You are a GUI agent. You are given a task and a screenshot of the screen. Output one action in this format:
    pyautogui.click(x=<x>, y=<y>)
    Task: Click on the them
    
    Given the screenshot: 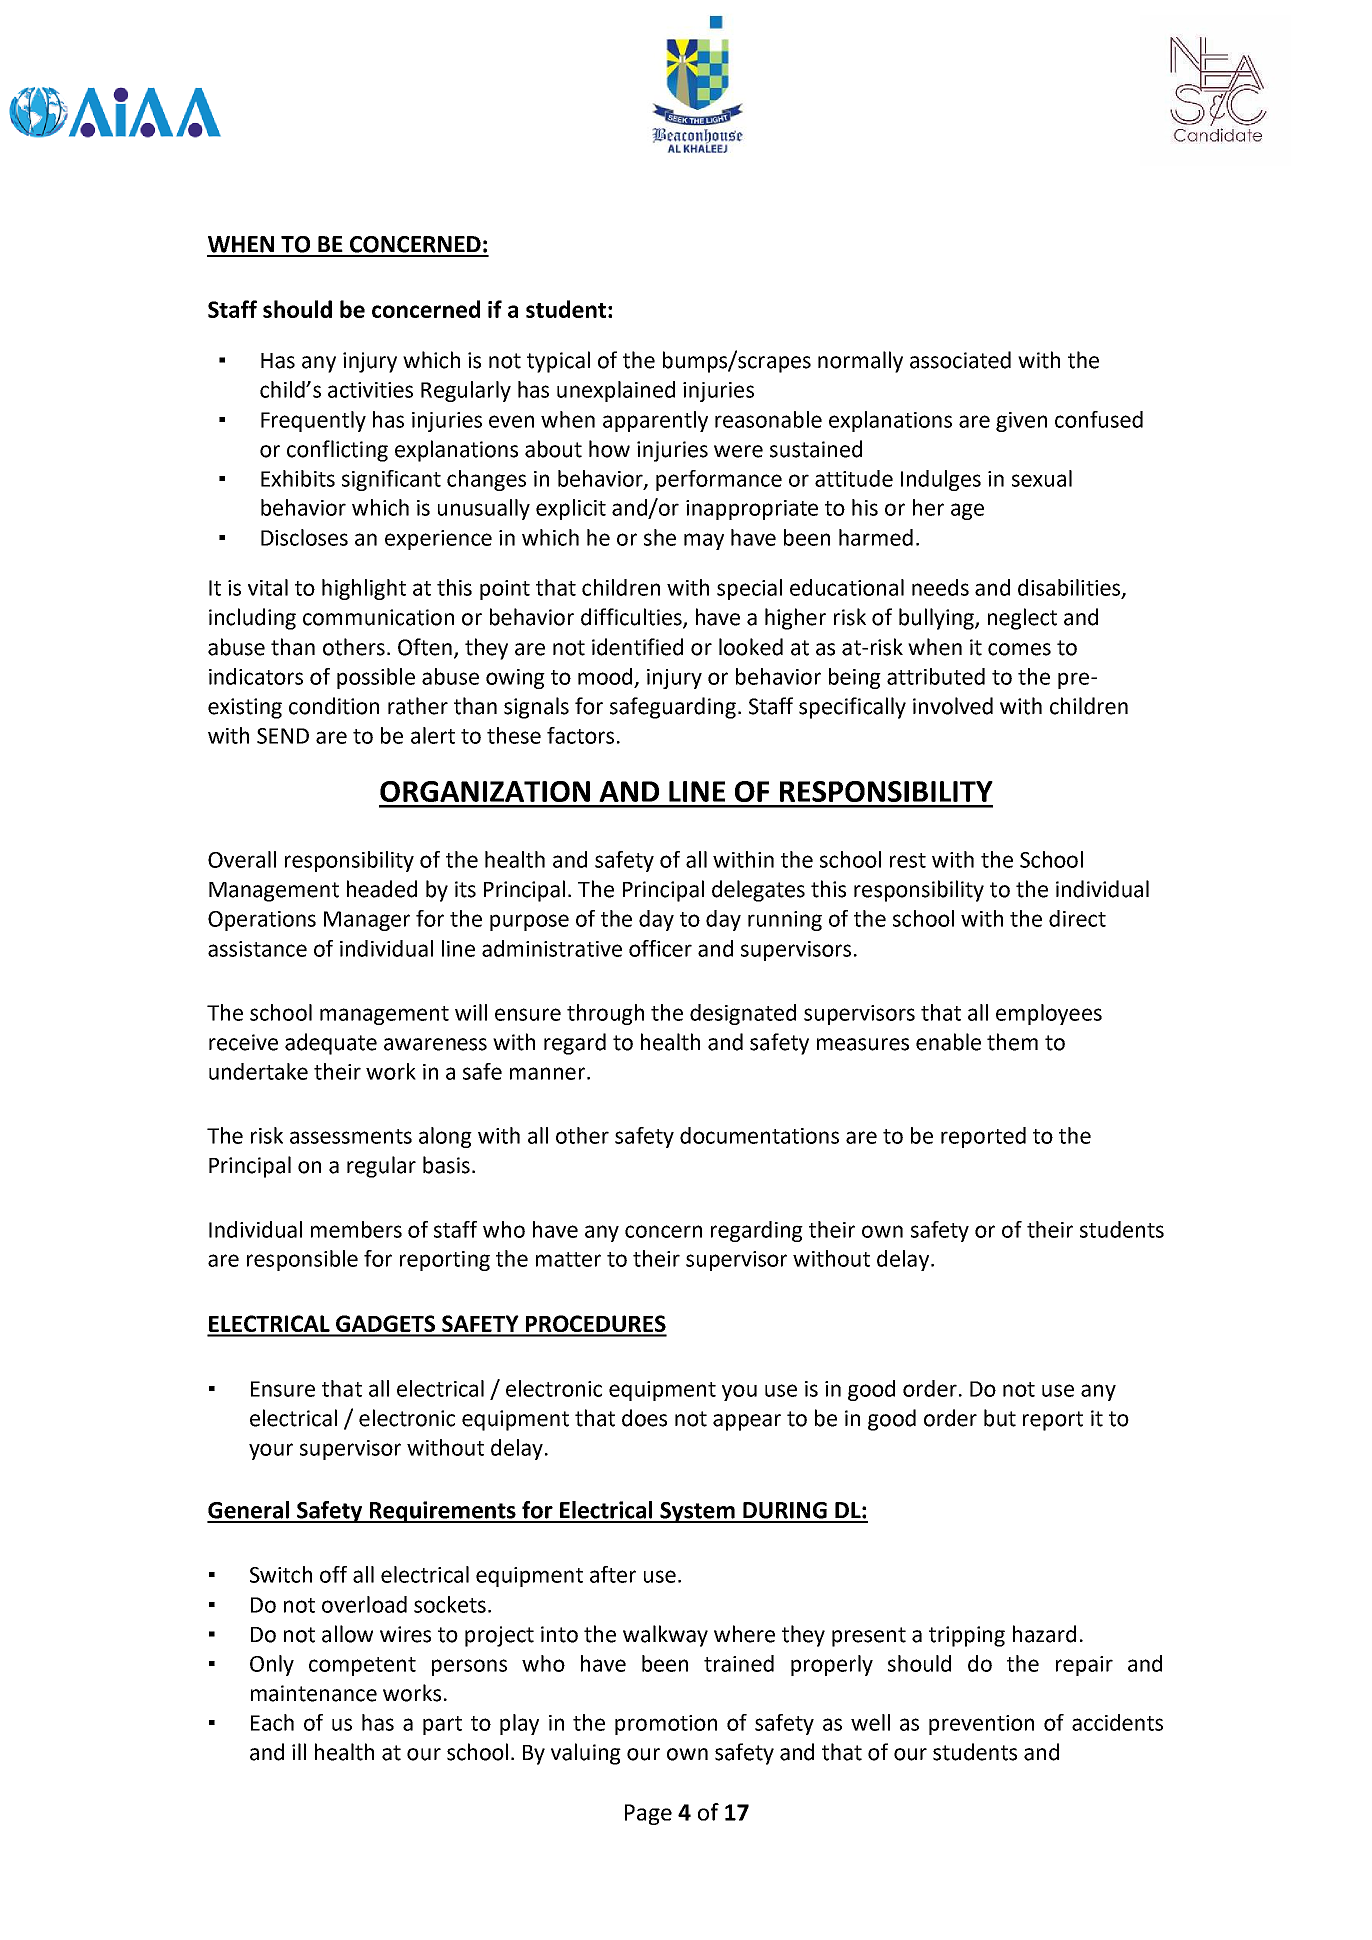 What is the action you would take?
    pyautogui.click(x=1012, y=1042)
